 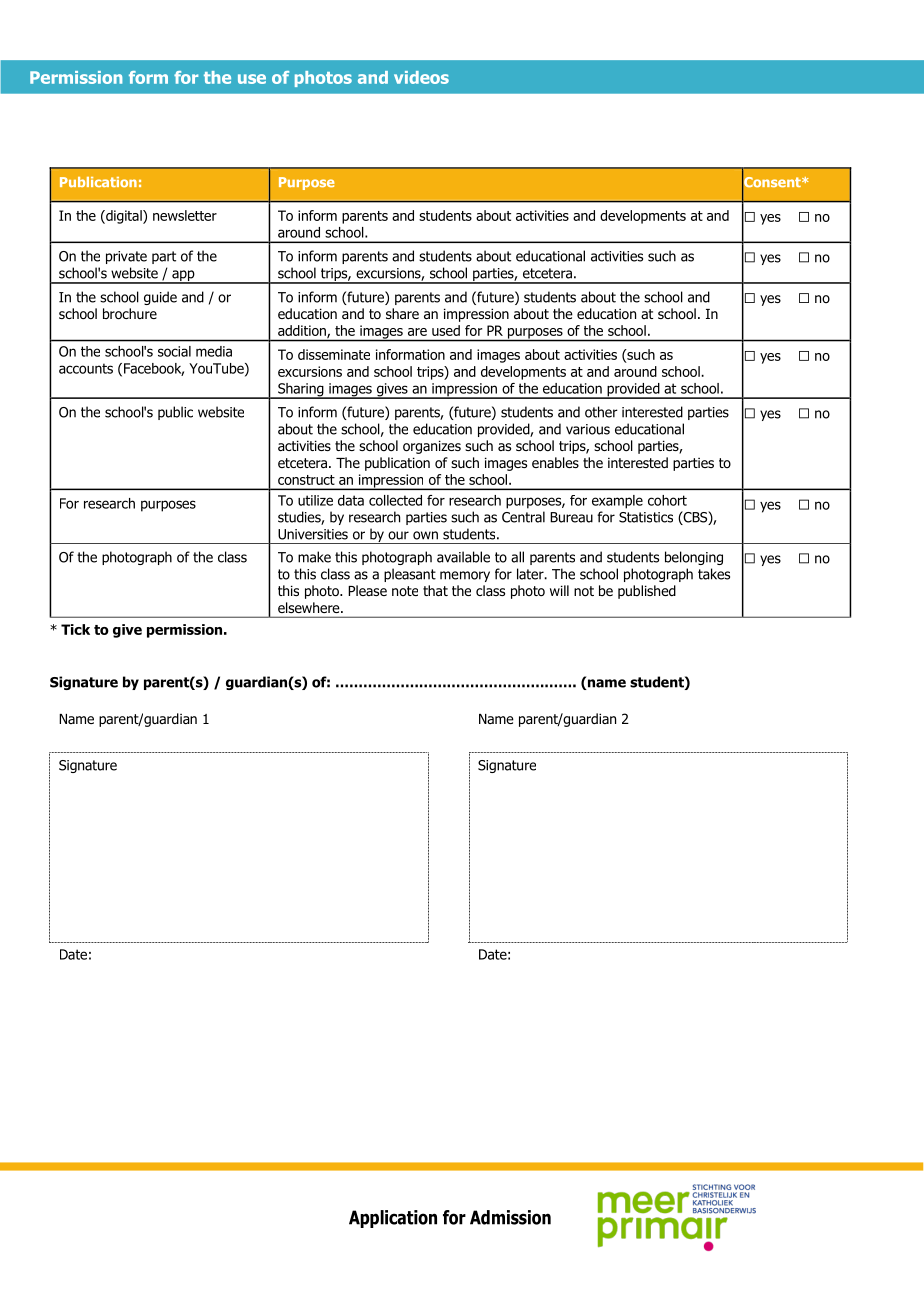 What do you see at coordinates (421, 77) in the screenshot?
I see `videos` at bounding box center [421, 77].
